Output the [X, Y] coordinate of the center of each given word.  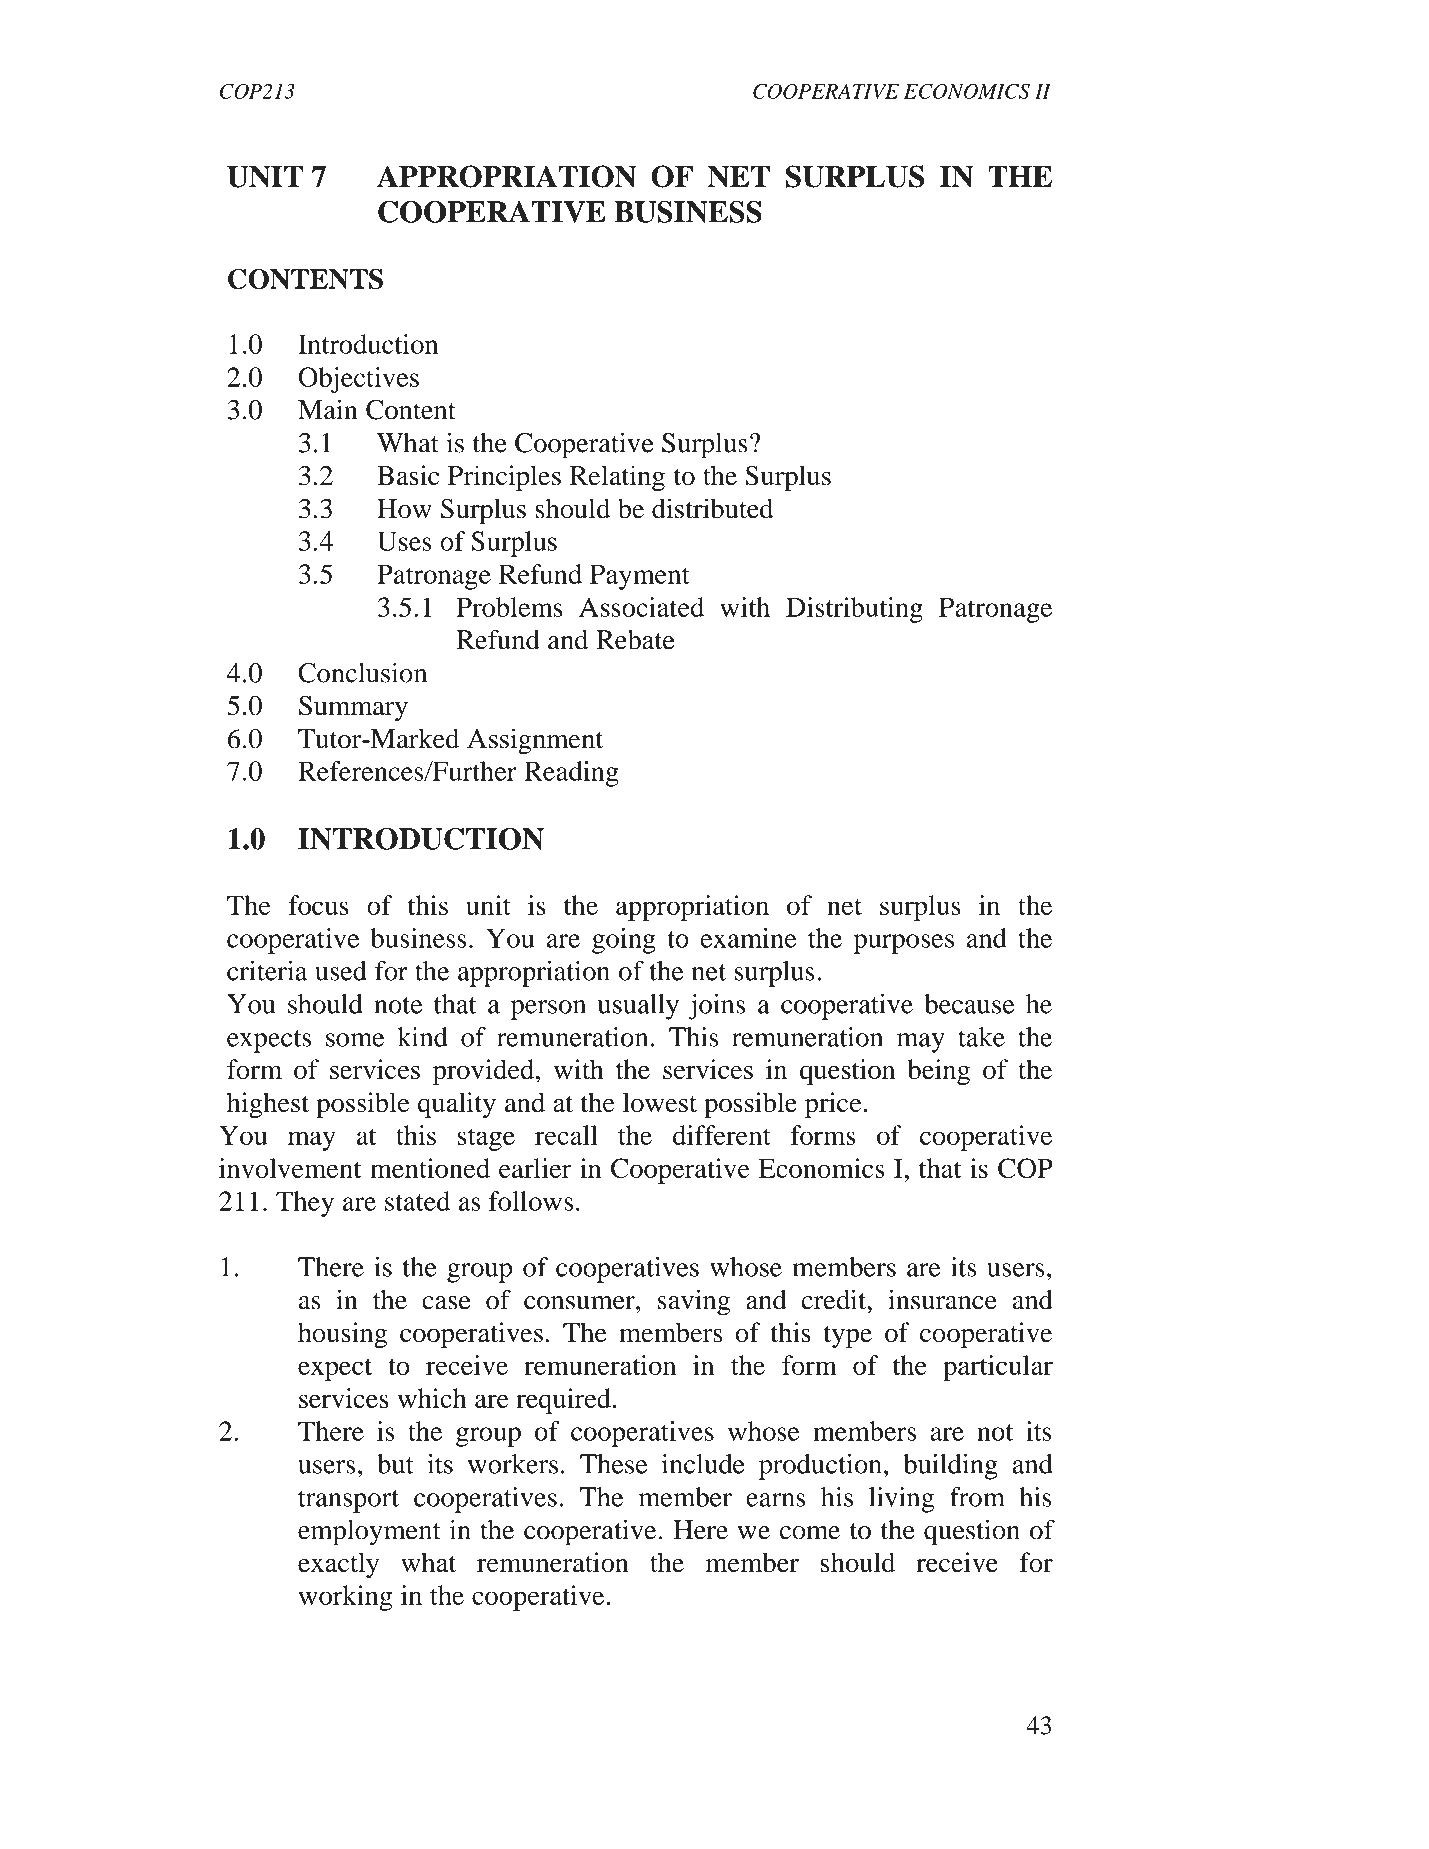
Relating [617, 478]
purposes [903, 944]
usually [638, 1007]
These [613, 1464]
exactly [338, 1565]
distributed [712, 508]
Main [328, 409]
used [341, 971]
